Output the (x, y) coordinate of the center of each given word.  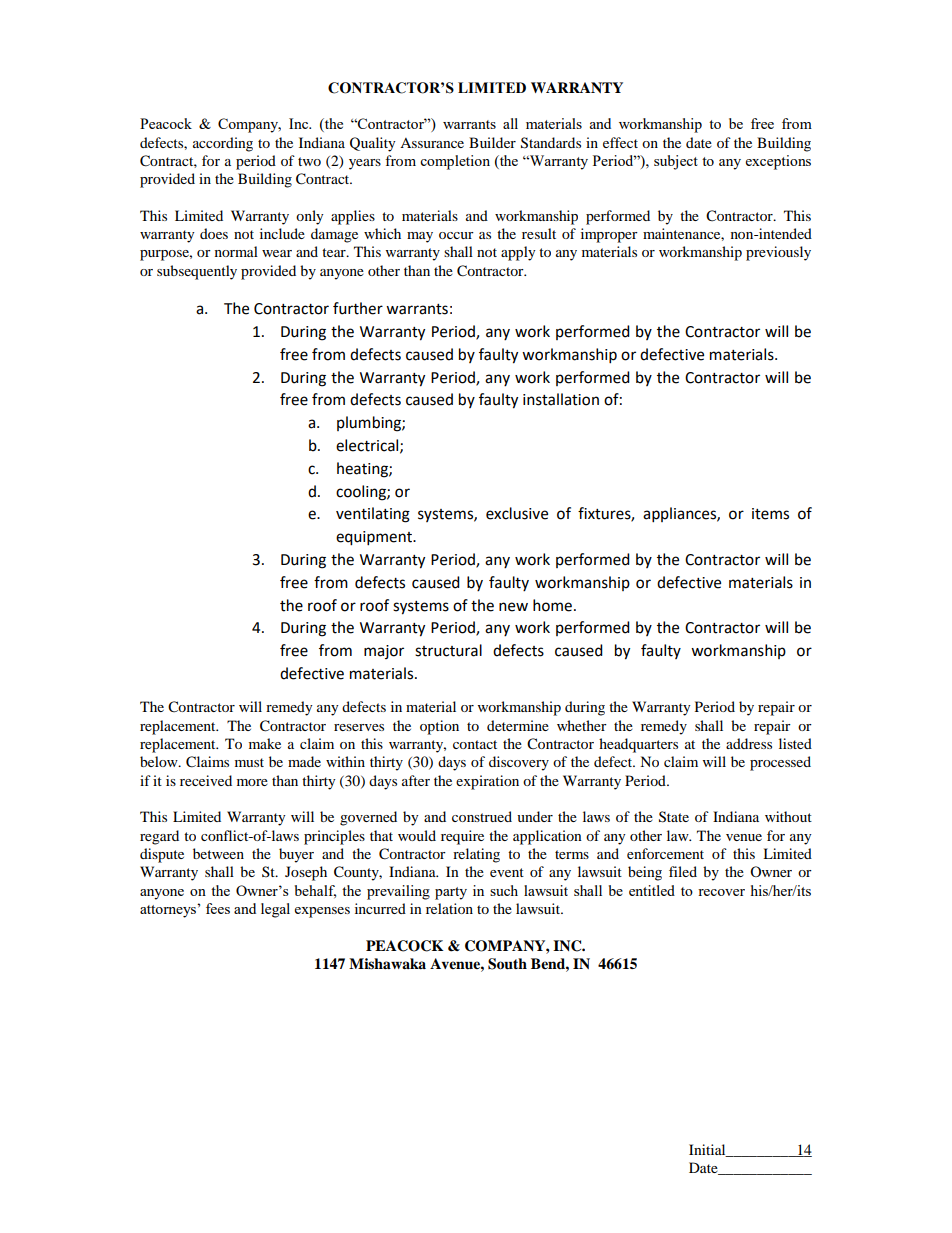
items (770, 514)
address (749, 743)
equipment (375, 538)
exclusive (517, 513)
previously (778, 253)
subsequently (197, 272)
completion (455, 162)
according (223, 144)
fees (218, 908)
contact (475, 744)
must (249, 762)
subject (676, 162)
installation (561, 399)
